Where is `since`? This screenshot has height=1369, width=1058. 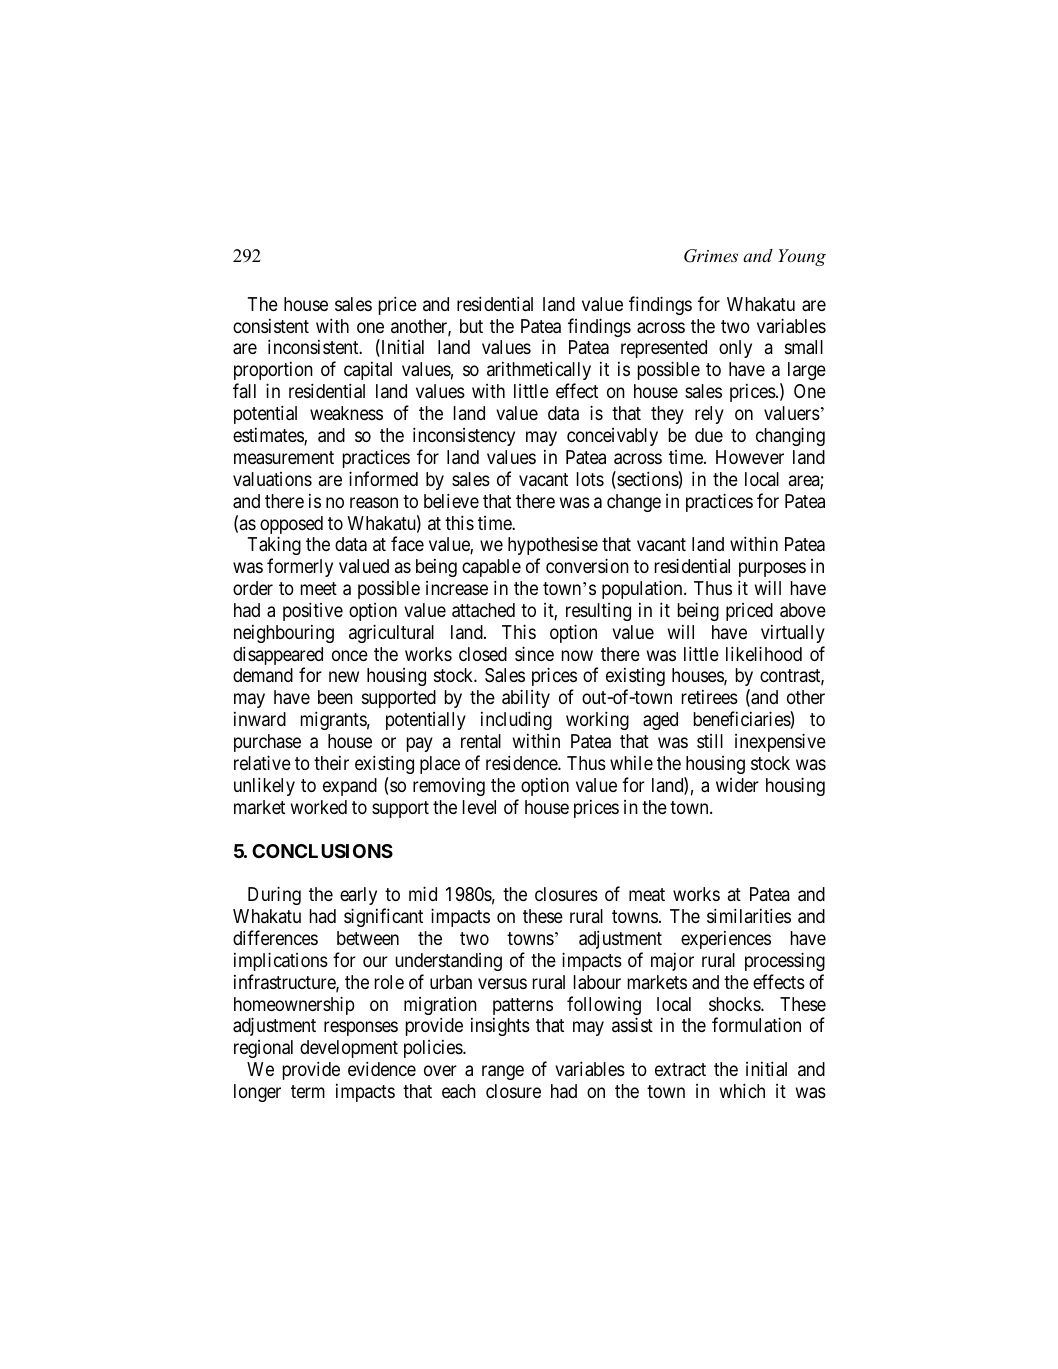
since is located at coordinates (534, 653).
